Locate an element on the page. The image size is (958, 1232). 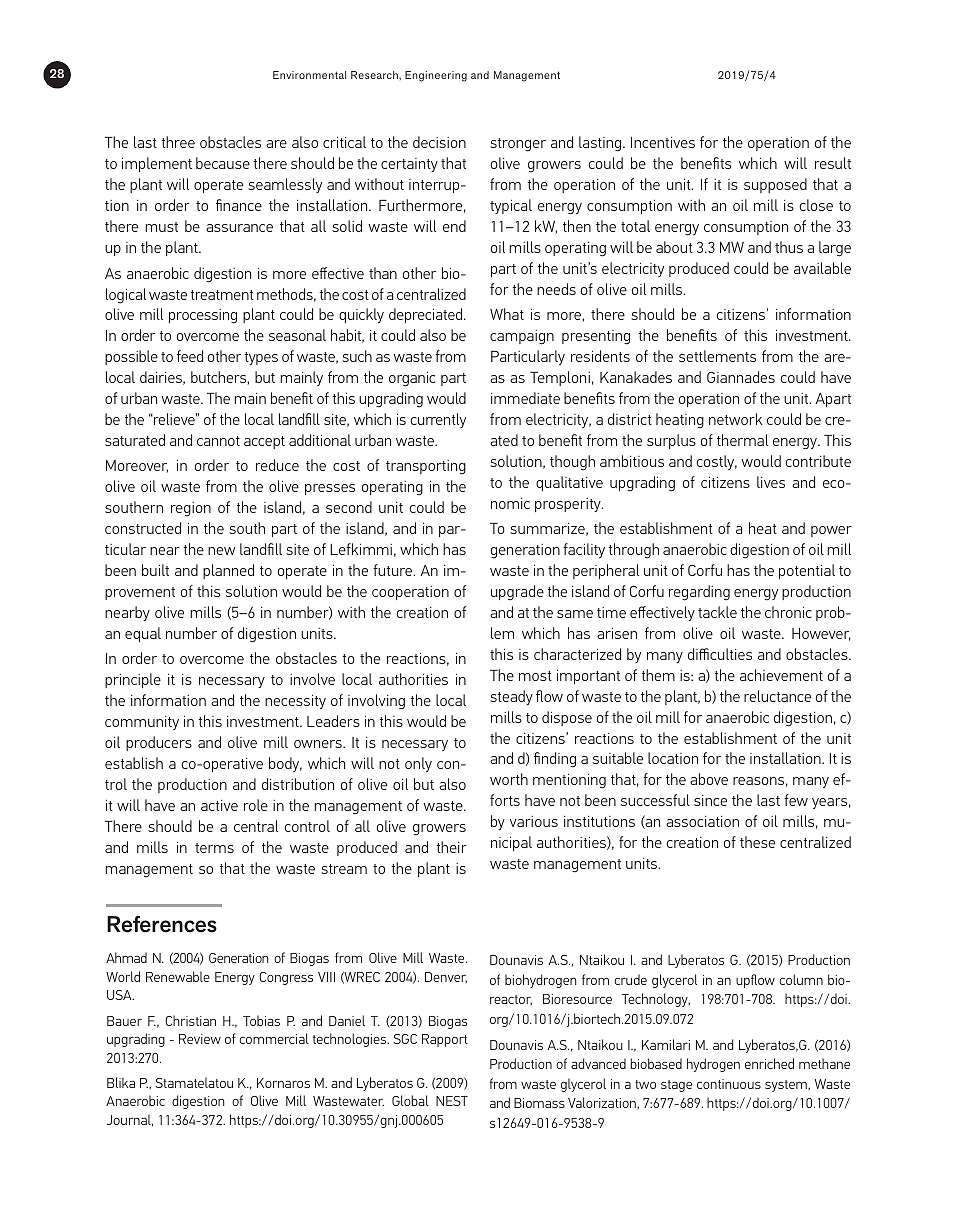
What is located at coordinates (507, 314).
